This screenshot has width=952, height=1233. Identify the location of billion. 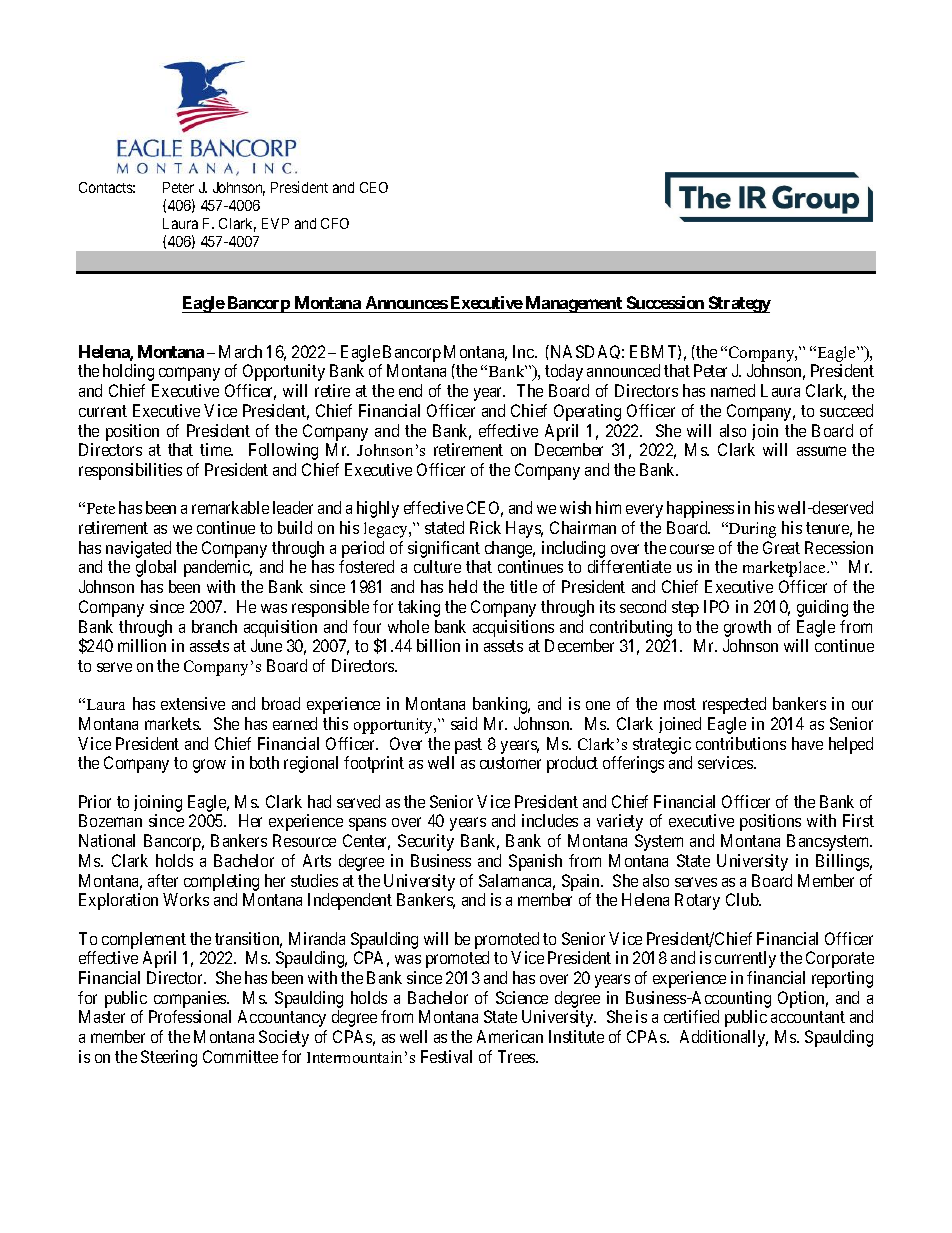
(438, 645).
